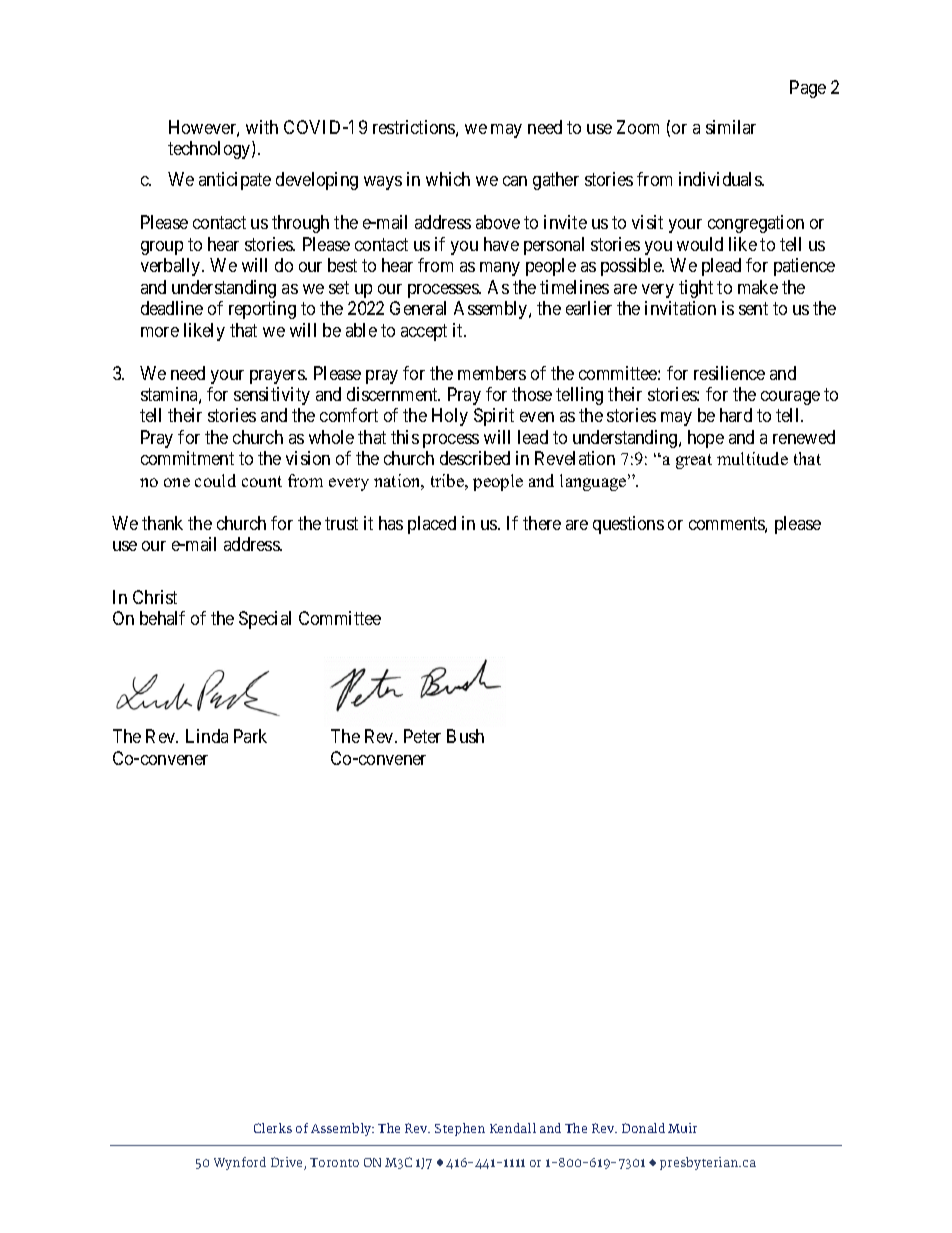  Describe the element at coordinates (262, 127) in the screenshot. I see `with` at that location.
